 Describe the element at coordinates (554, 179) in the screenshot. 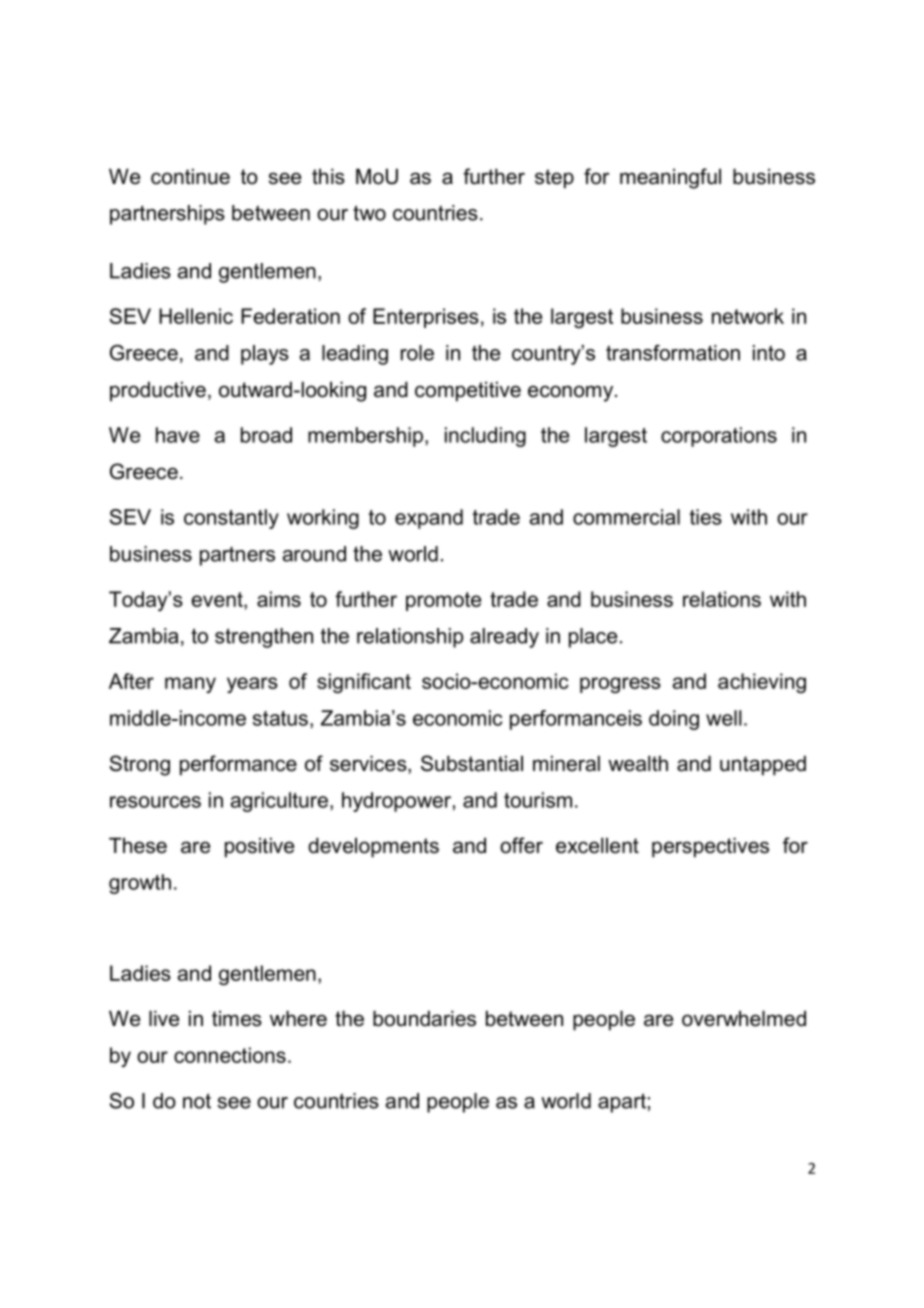

I see `step` at that location.
